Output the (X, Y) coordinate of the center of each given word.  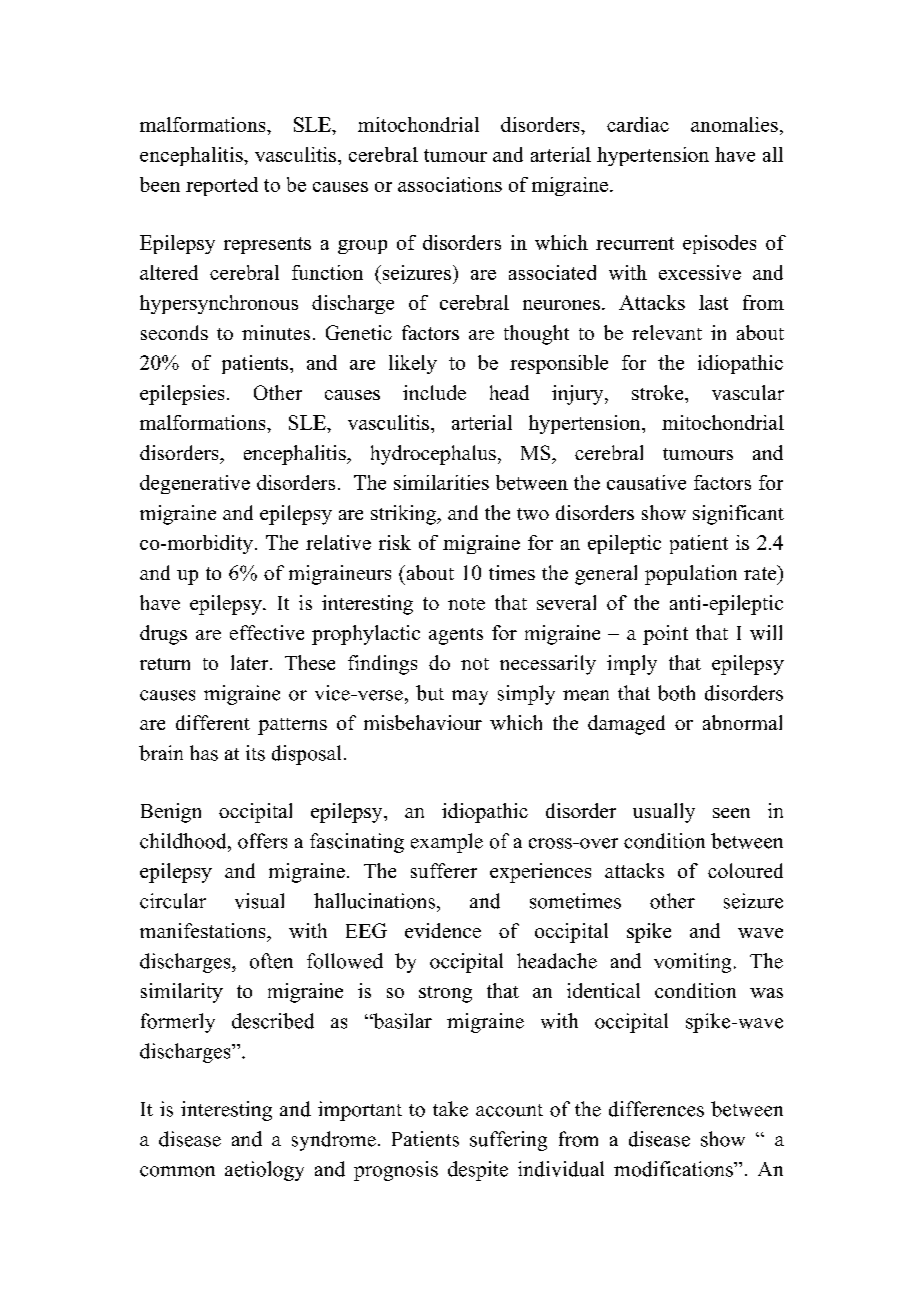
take (450, 1109)
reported (222, 186)
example (447, 843)
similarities (441, 482)
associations (450, 184)
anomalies (734, 124)
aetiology (264, 1171)
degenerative (195, 484)
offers (262, 841)
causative (646, 482)
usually (664, 813)
